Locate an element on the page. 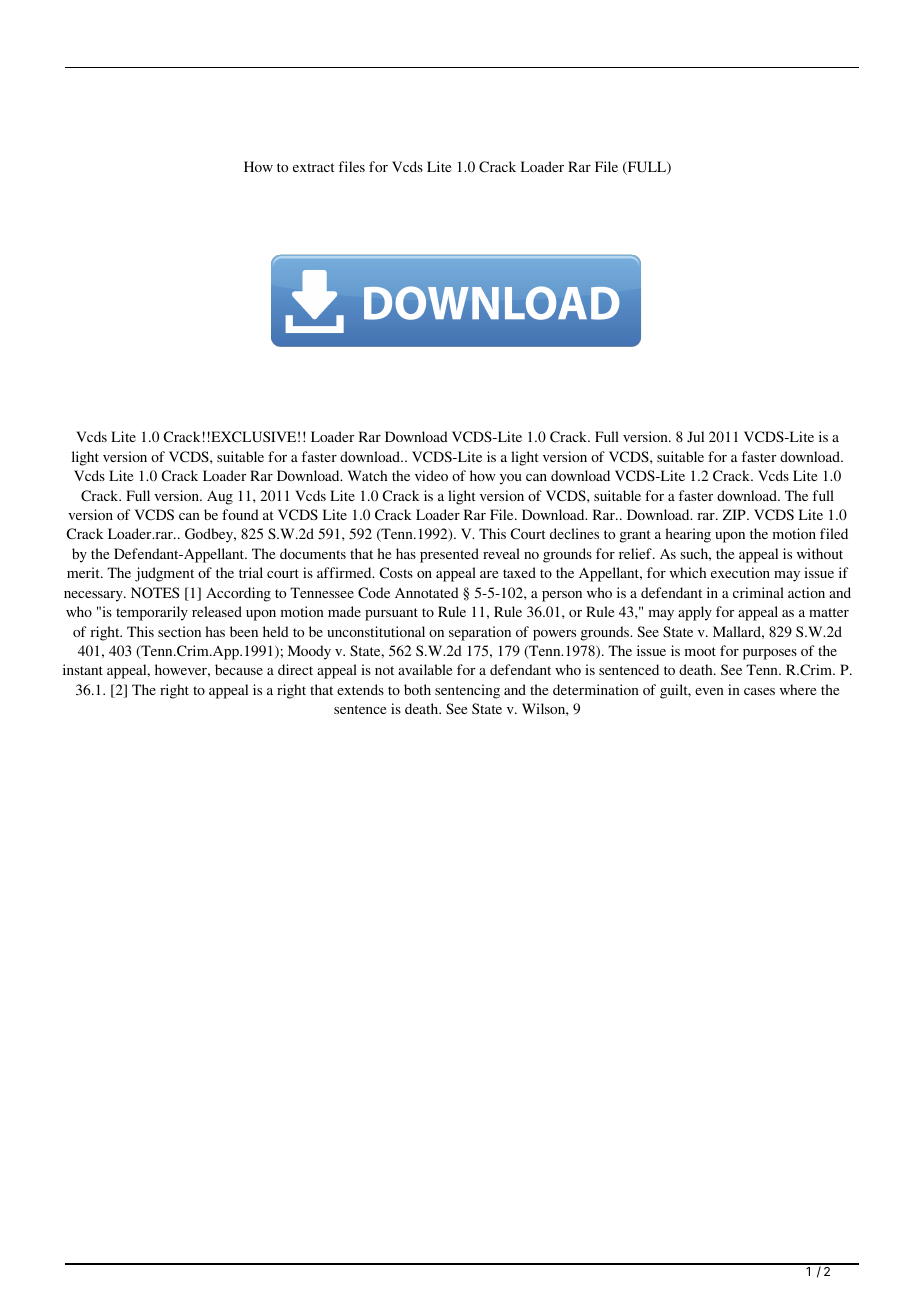  because is located at coordinates (239, 669).
